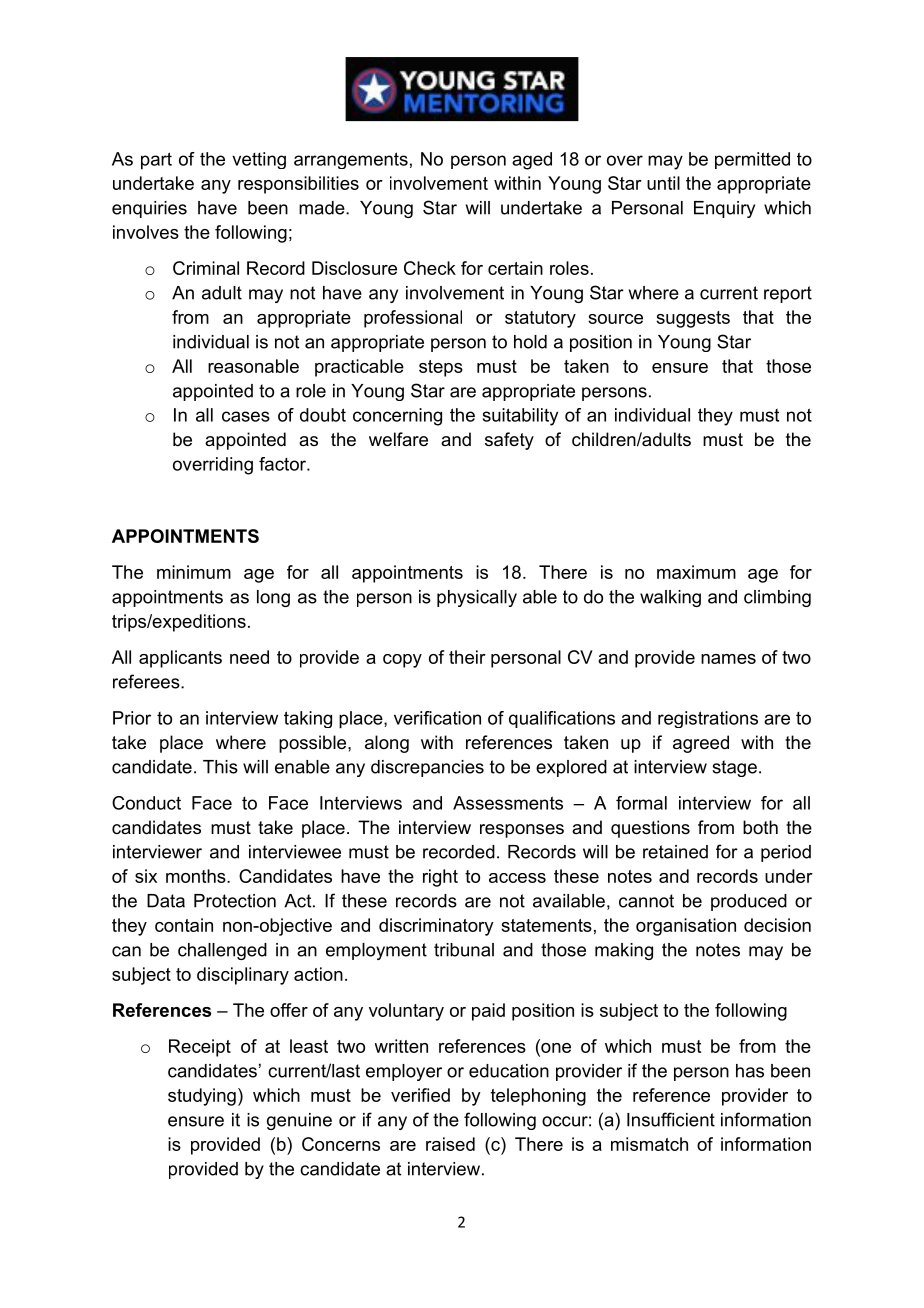 Image resolution: width=924 pixels, height=1308 pixels. I want to click on Enquiry, so click(724, 209).
